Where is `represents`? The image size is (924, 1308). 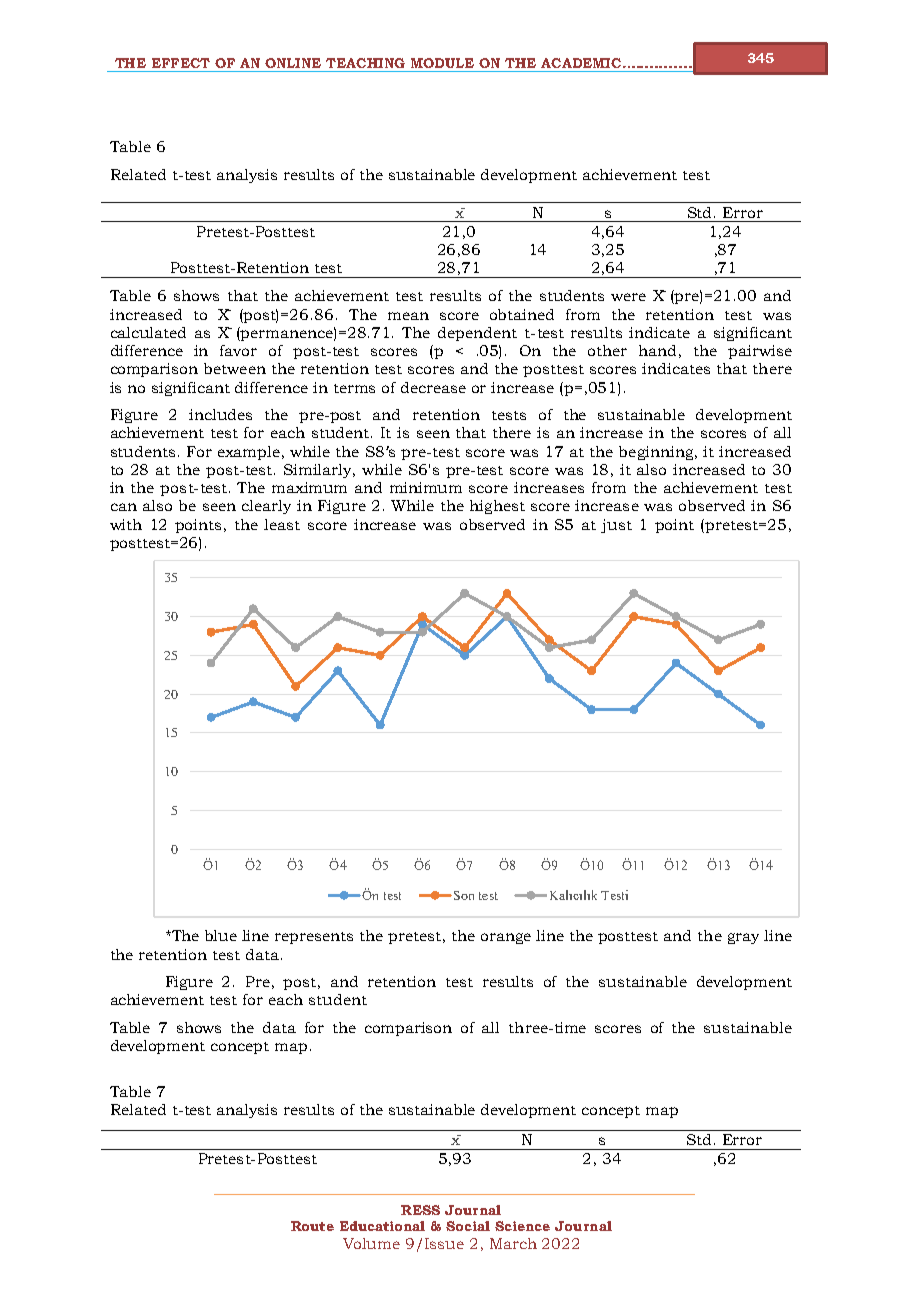 represents is located at coordinates (314, 938).
